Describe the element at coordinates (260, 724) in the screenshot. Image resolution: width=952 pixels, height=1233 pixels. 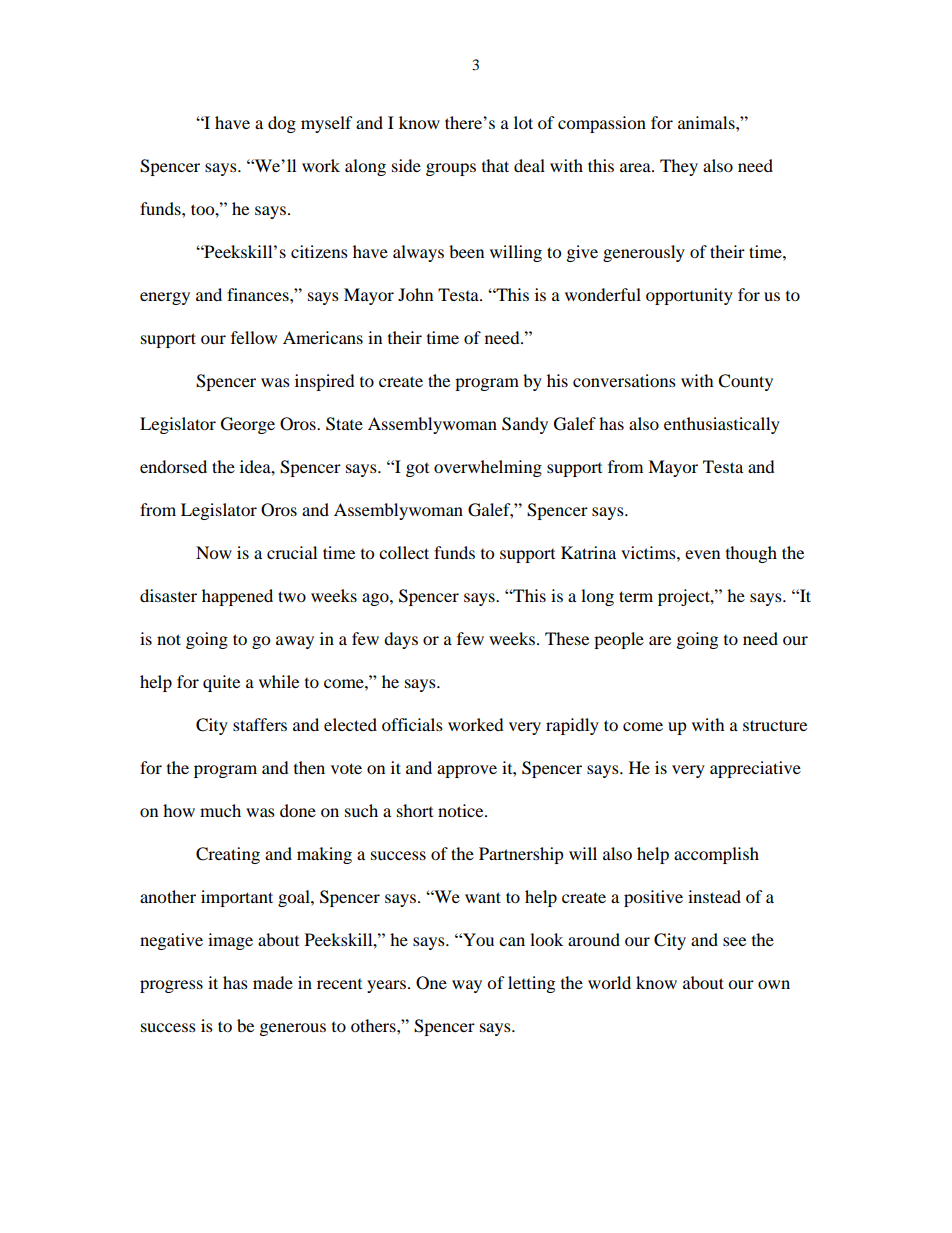
I see `staffers` at that location.
